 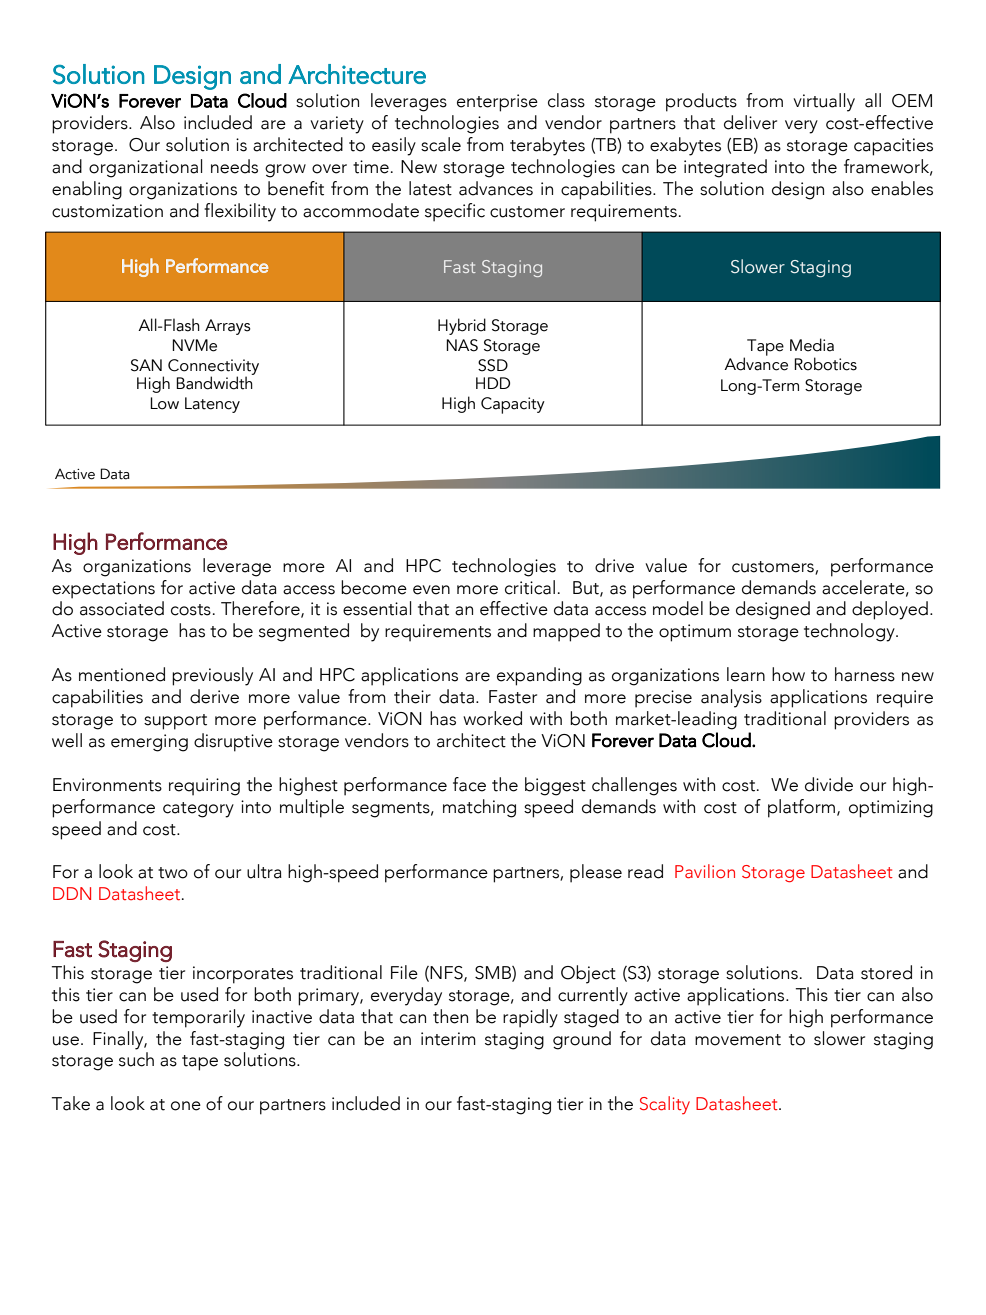 I want to click on enterprise, so click(x=497, y=103).
